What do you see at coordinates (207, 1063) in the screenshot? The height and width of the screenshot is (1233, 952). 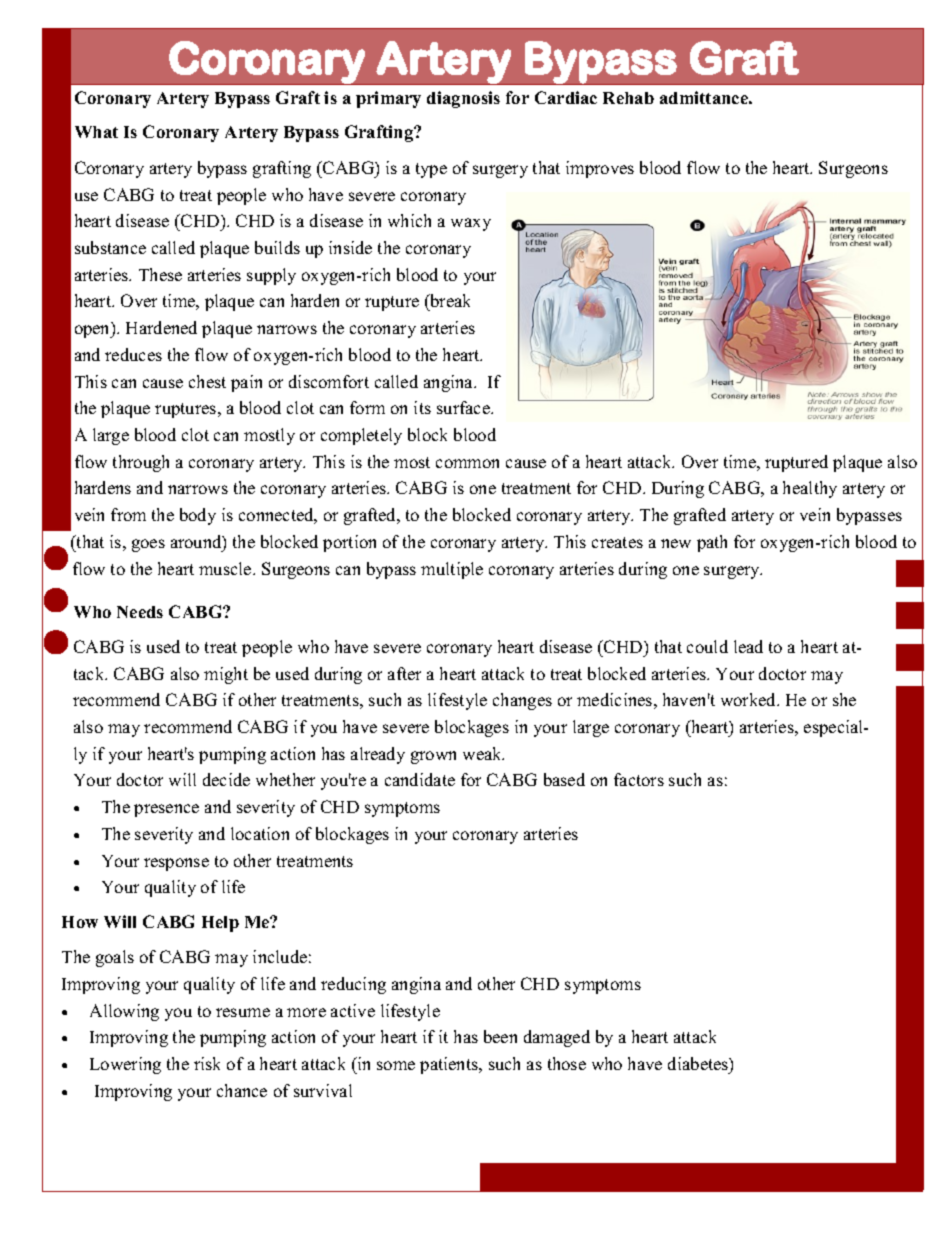 I see `risk` at bounding box center [207, 1063].
